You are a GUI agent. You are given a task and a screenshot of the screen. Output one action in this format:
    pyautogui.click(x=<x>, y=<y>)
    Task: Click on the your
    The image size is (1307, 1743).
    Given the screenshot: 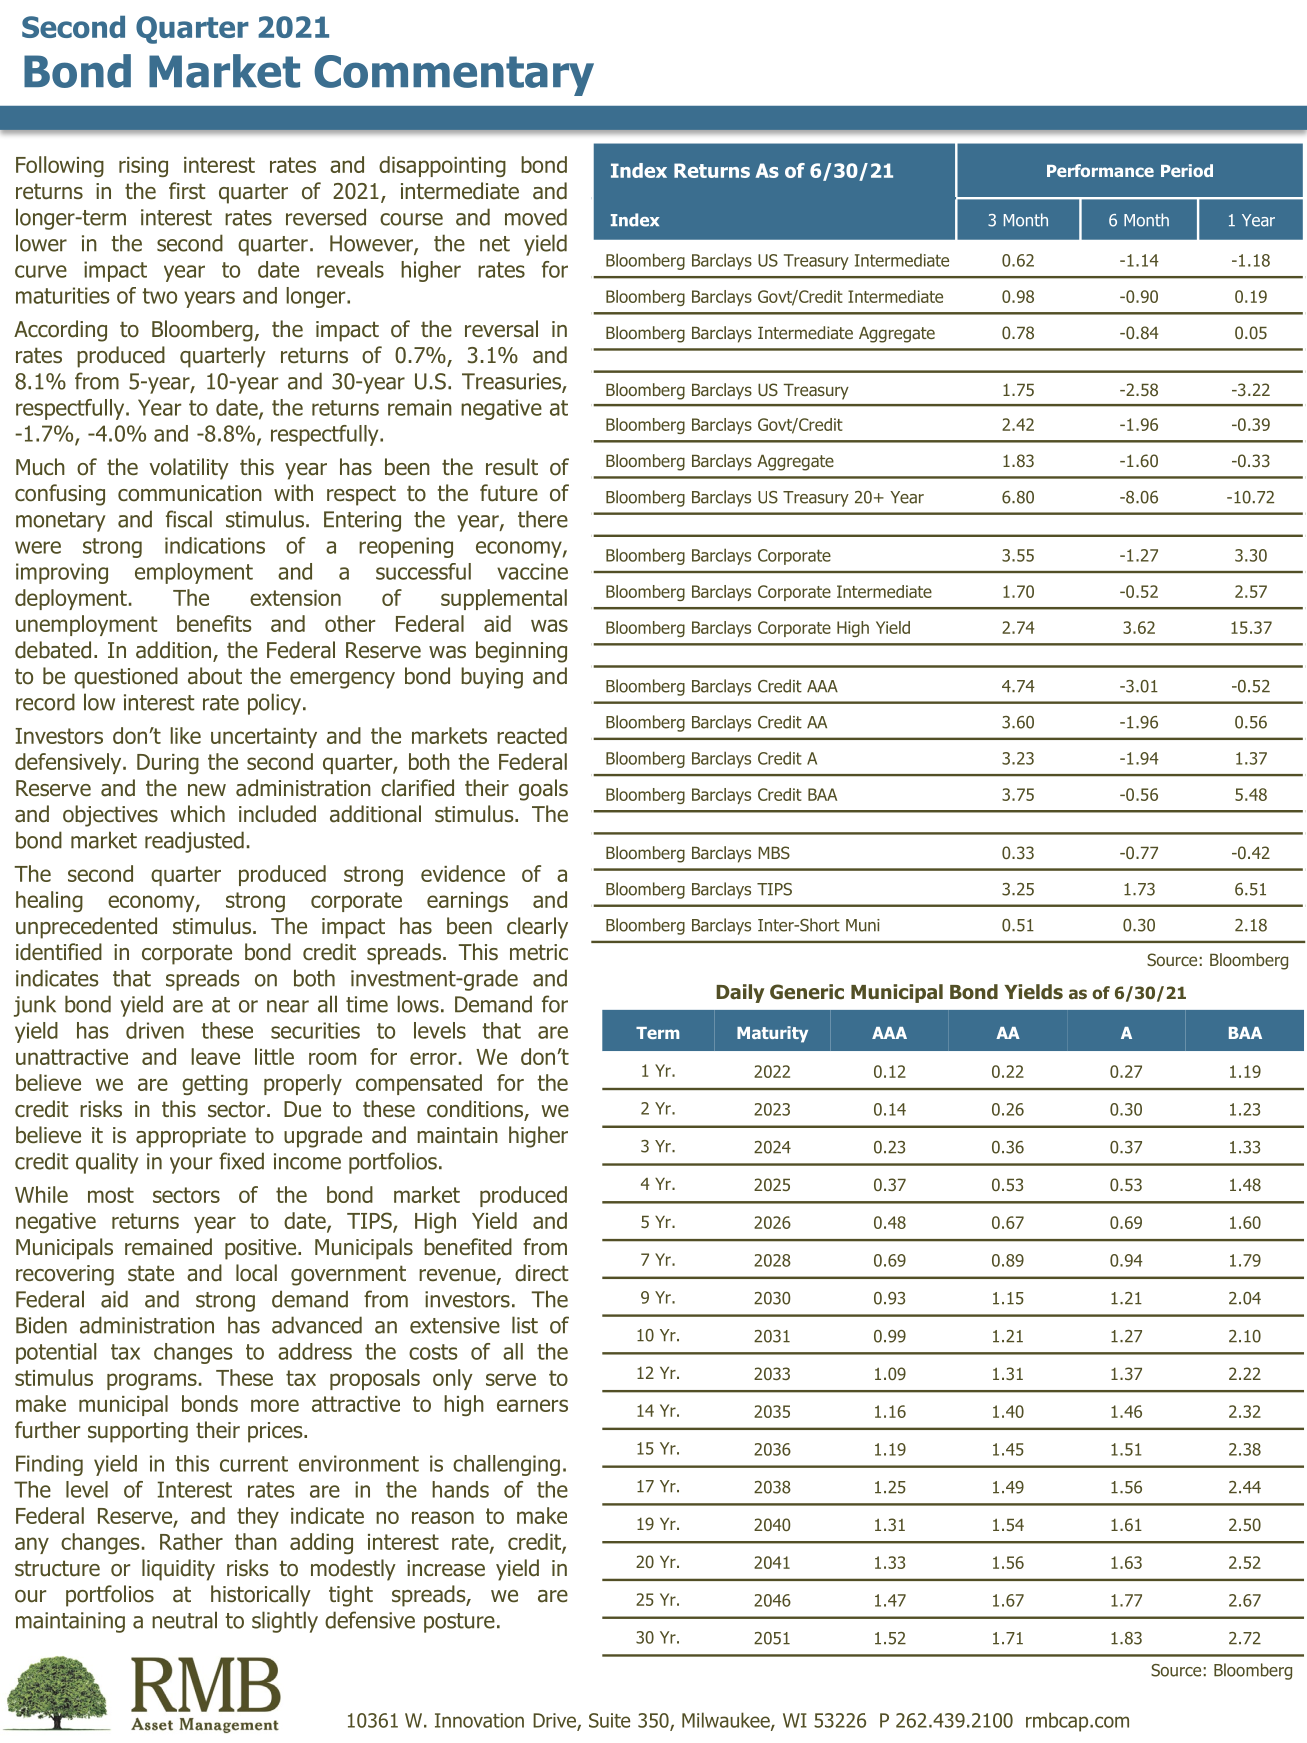 What is the action you would take?
    pyautogui.click(x=191, y=1165)
